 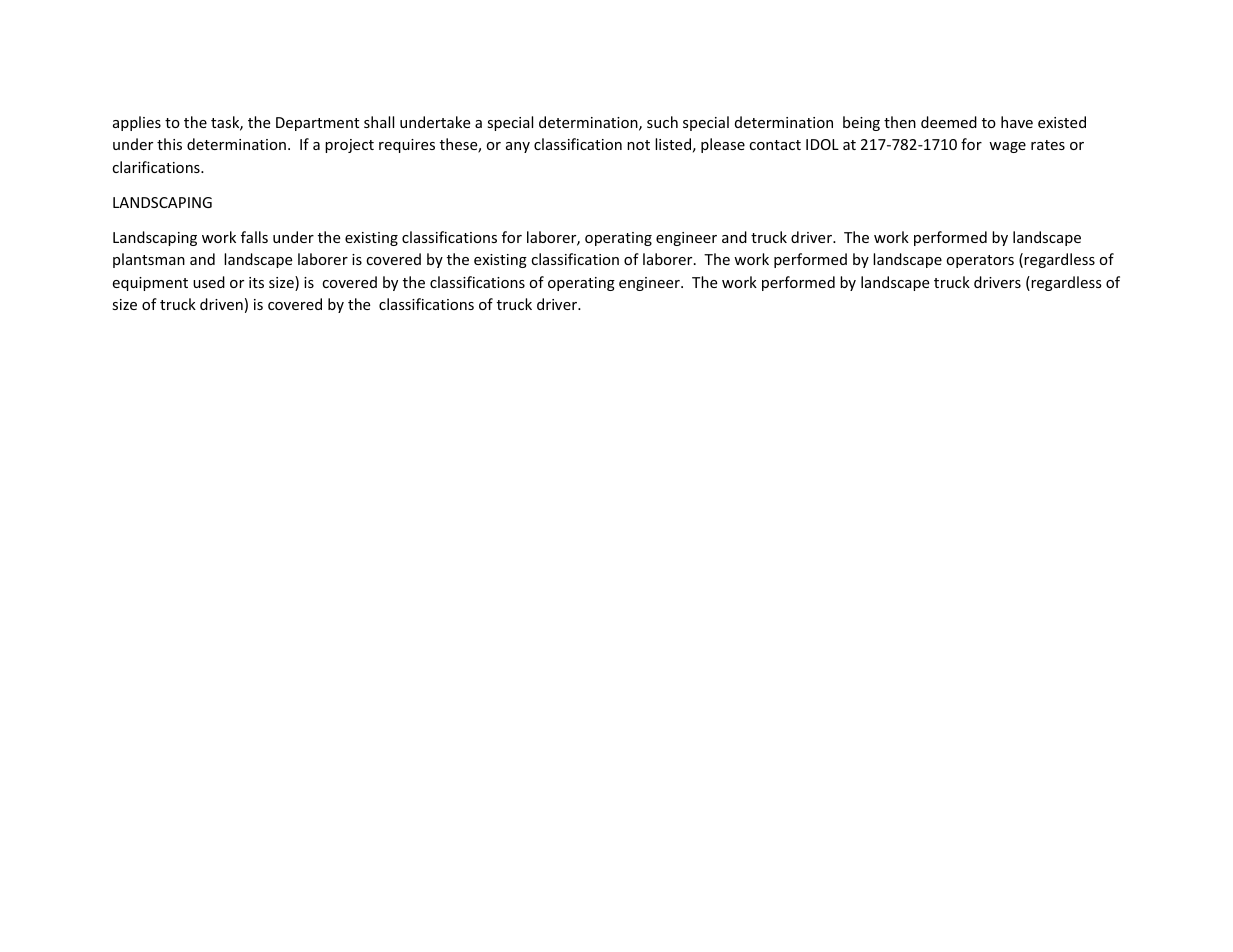 I want to click on such, so click(x=662, y=122).
